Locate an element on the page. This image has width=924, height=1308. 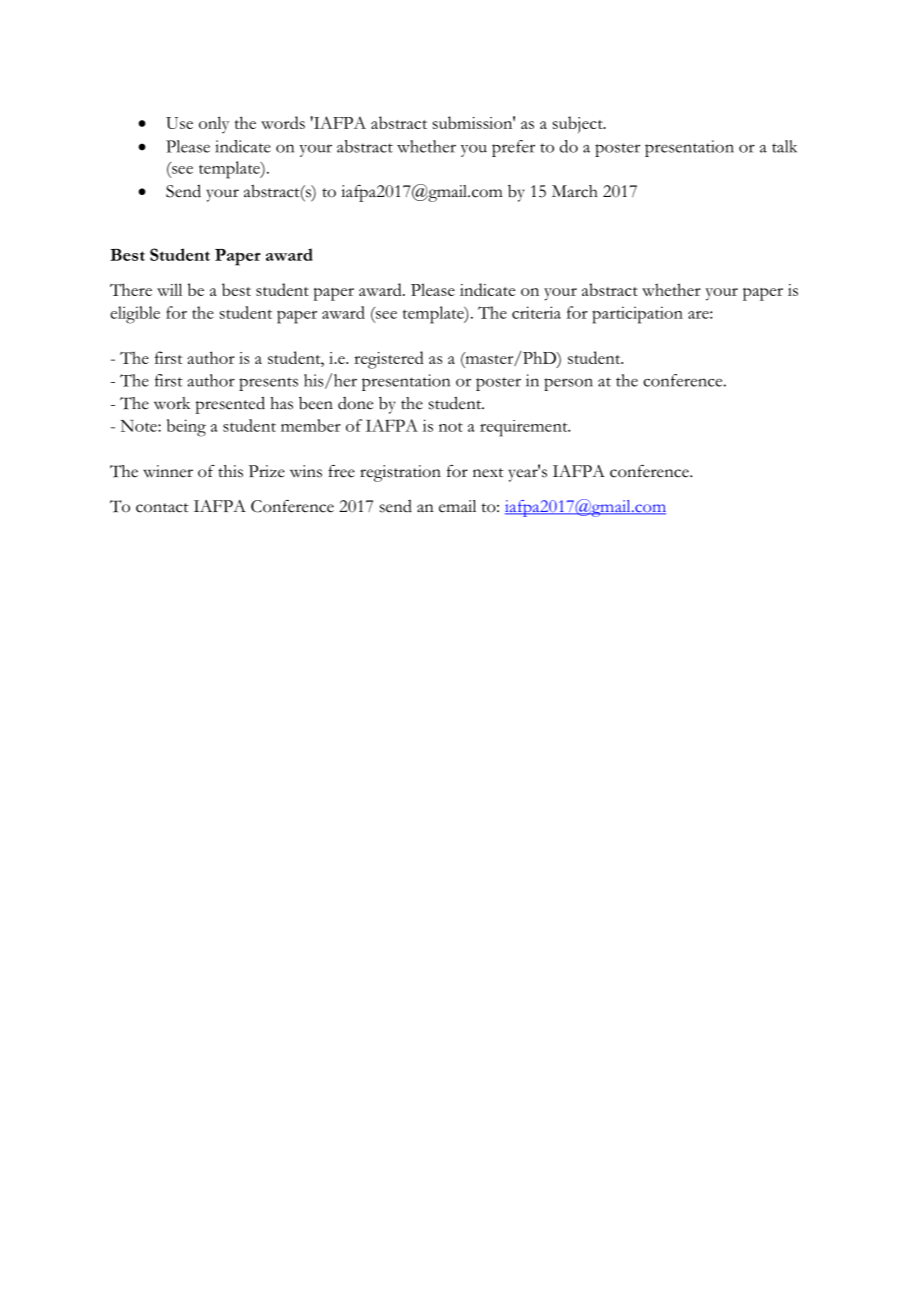
will is located at coordinates (169, 289).
